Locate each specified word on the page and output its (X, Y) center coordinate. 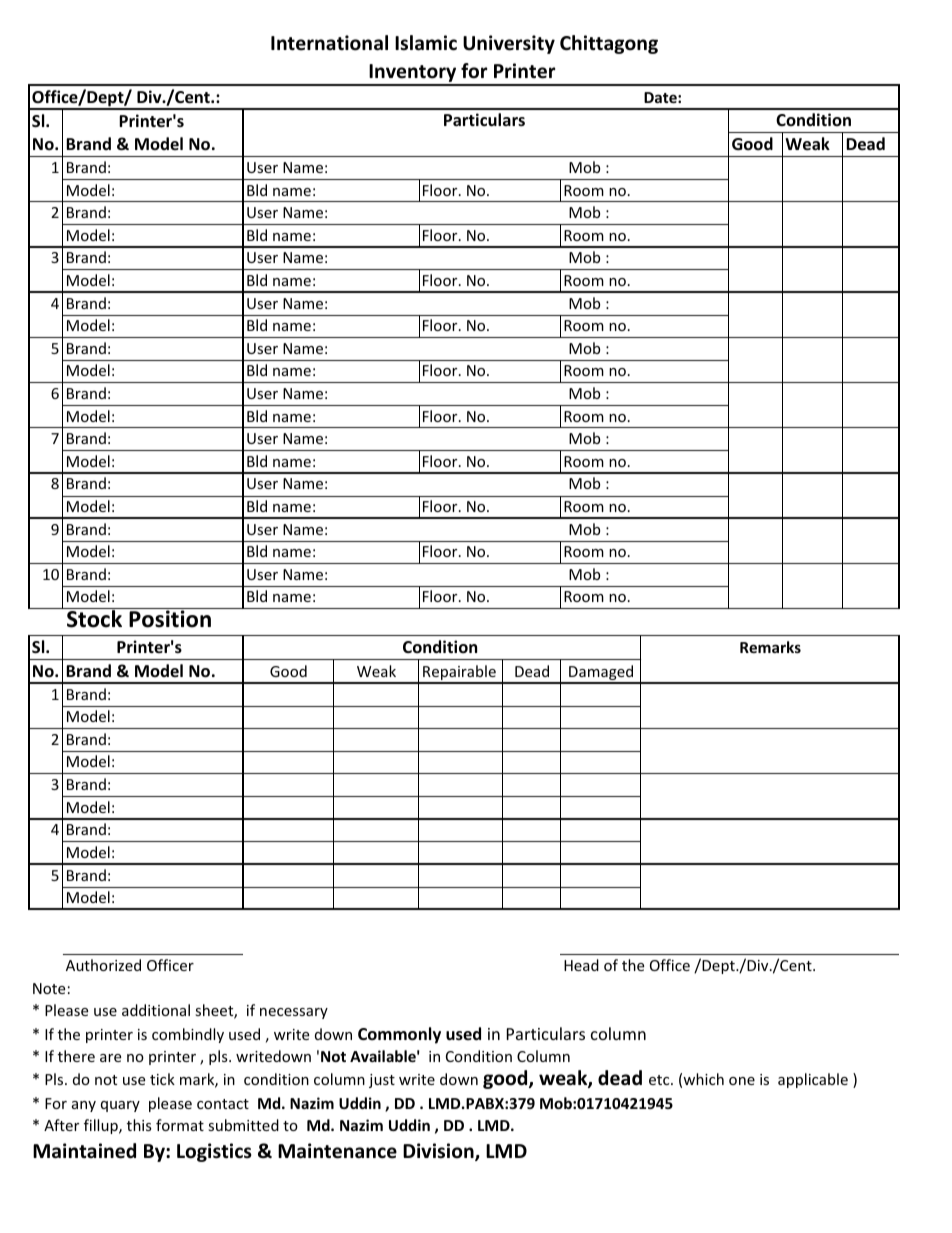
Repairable (459, 674)
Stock (95, 618)
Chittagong (609, 44)
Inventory (413, 74)
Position (170, 619)
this (139, 1125)
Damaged (601, 674)
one (742, 1081)
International (329, 43)
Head (581, 965)
